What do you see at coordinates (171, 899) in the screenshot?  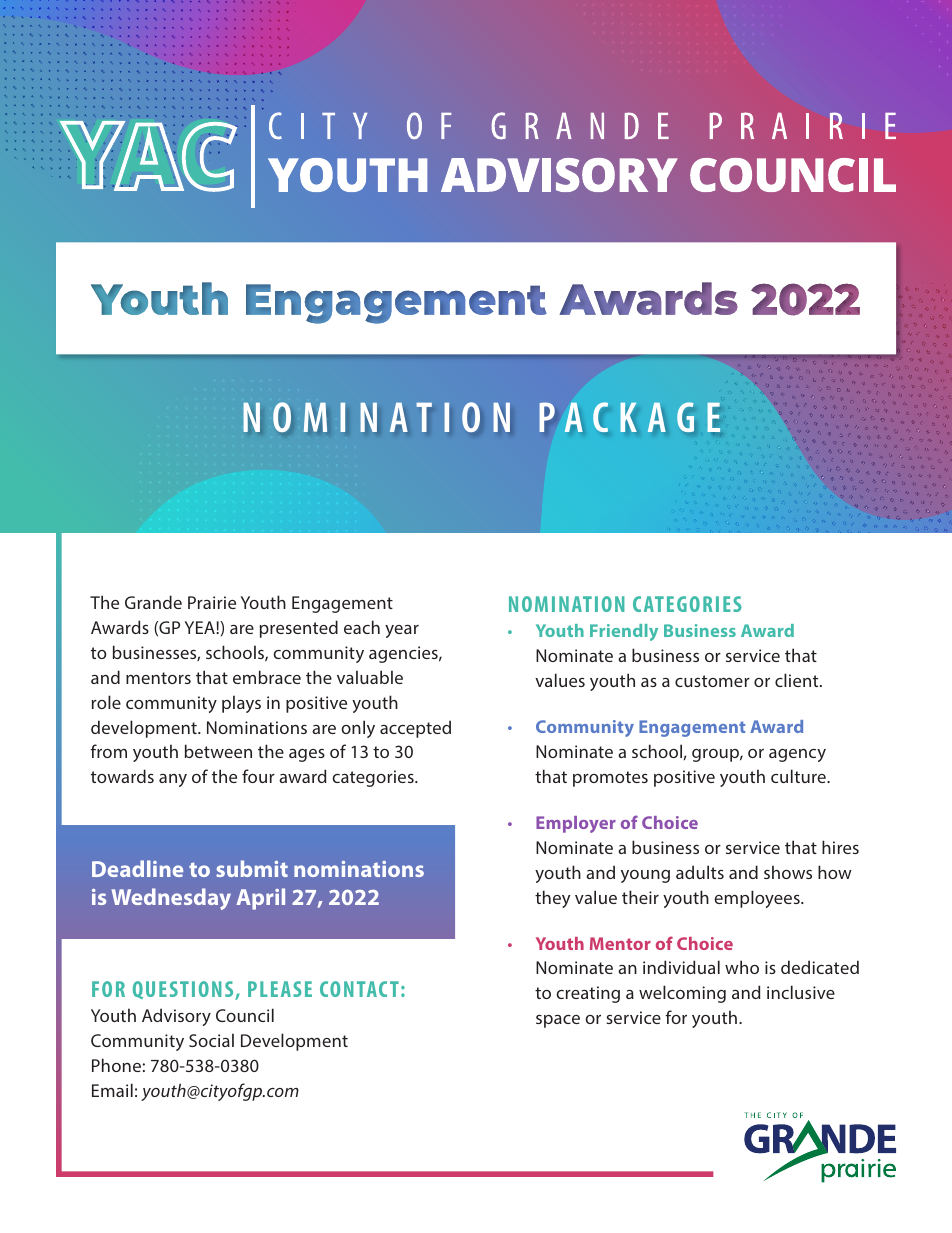 I see `Wednesday` at bounding box center [171, 899].
